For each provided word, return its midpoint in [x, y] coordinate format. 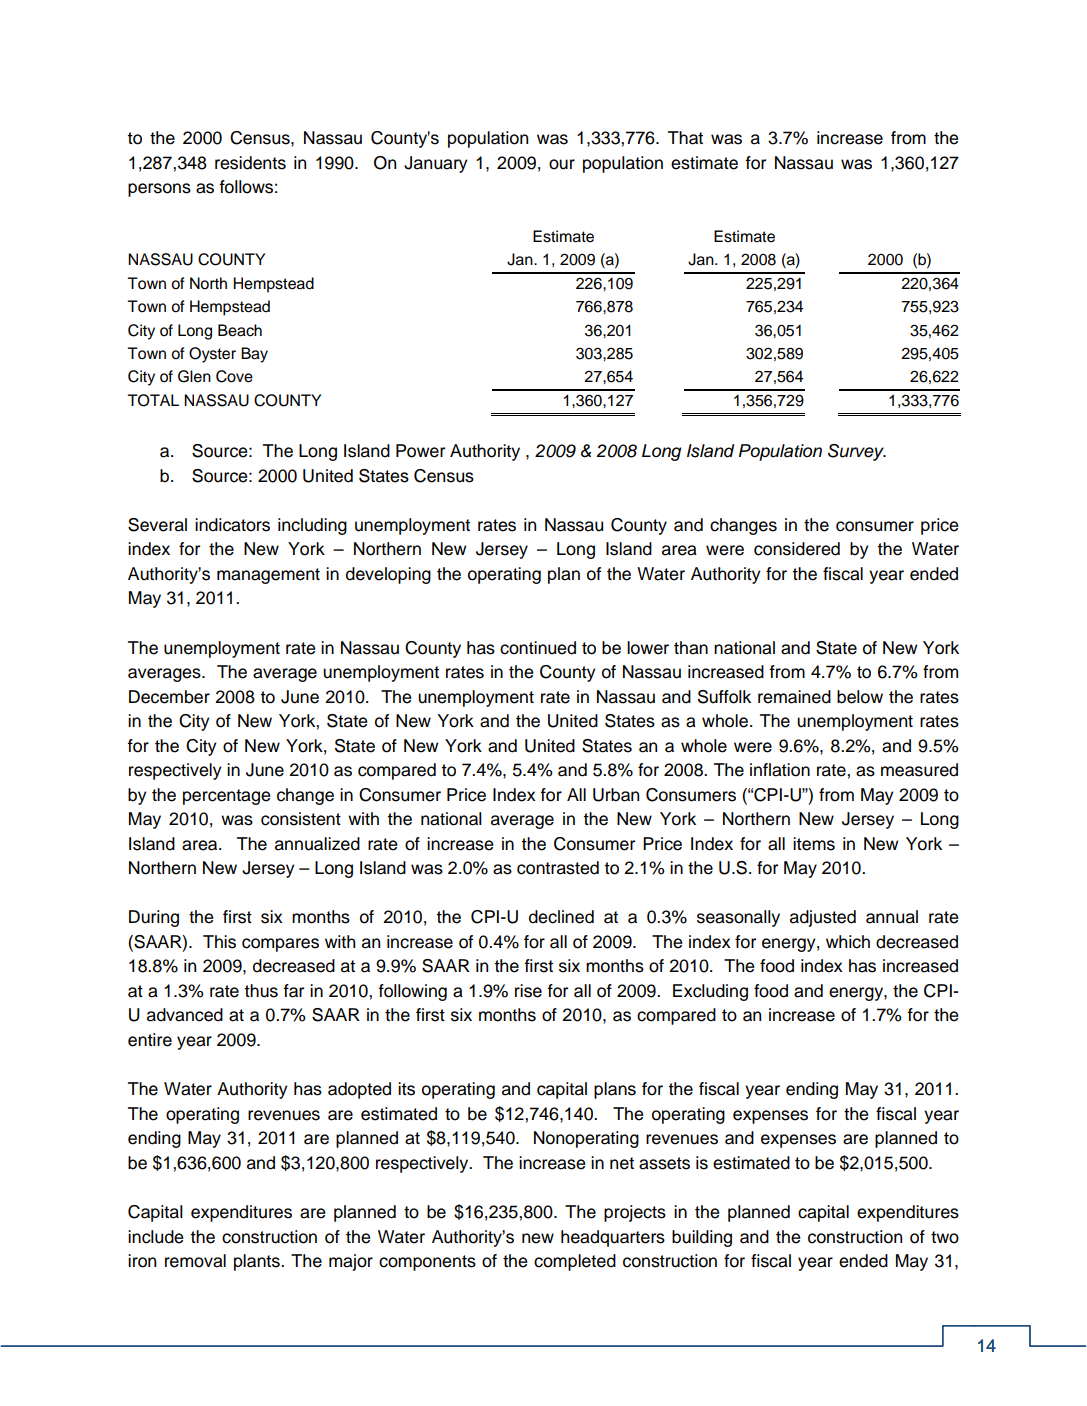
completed [575, 1262]
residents [250, 163]
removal [195, 1261]
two [945, 1237]
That [685, 138]
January [436, 164]
